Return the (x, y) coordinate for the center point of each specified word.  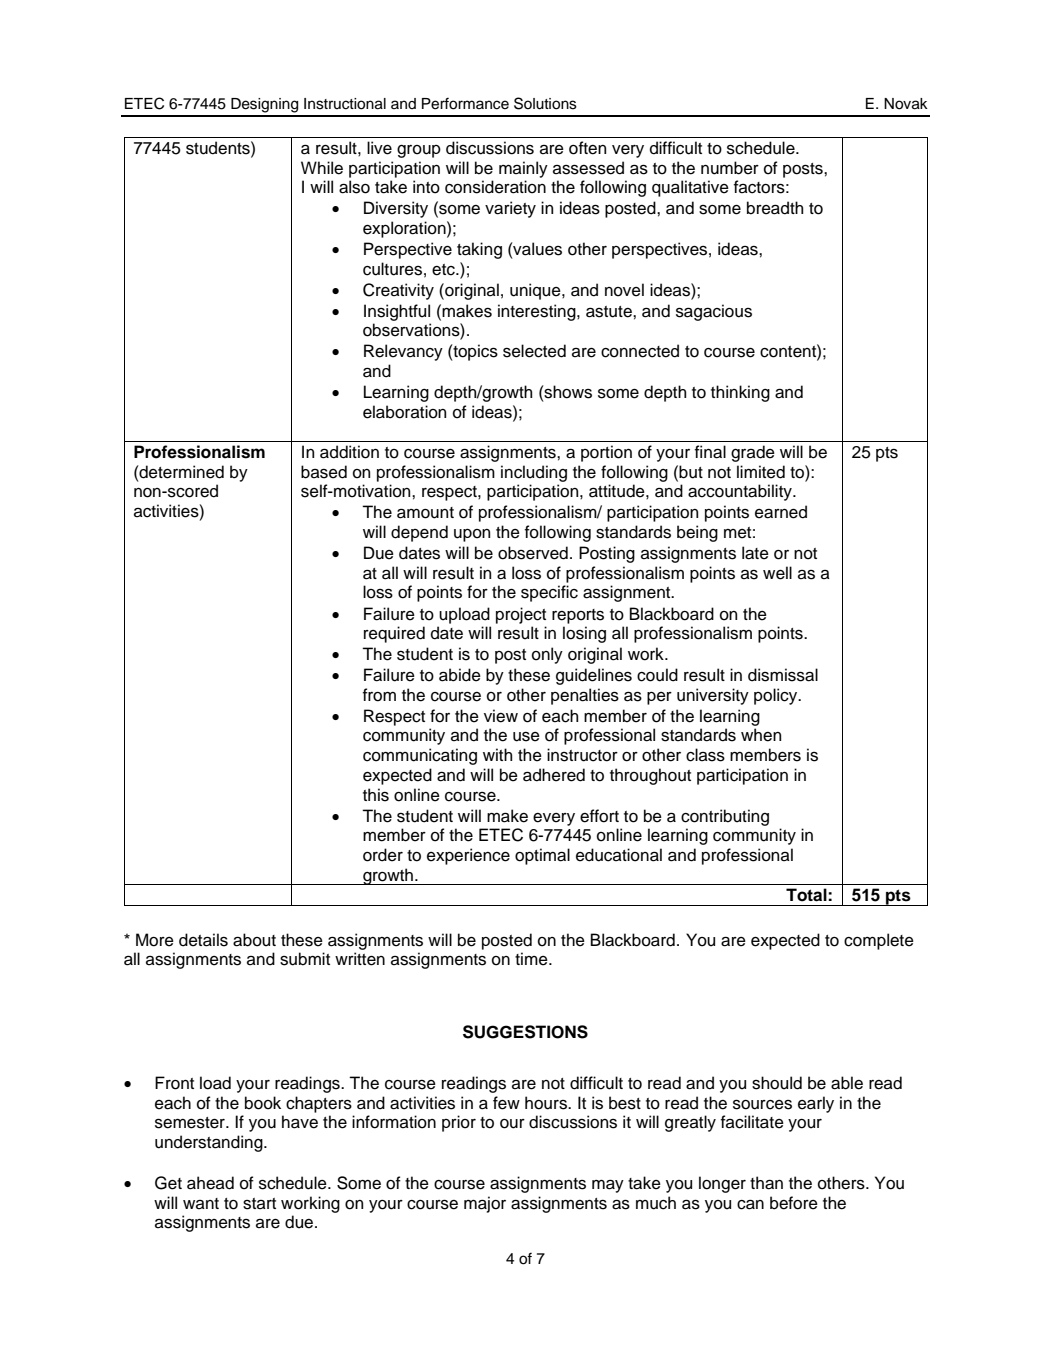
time (532, 959)
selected (534, 351)
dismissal (783, 675)
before (794, 1203)
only (547, 655)
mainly (523, 169)
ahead (210, 1183)
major (485, 1204)
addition (349, 452)
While (322, 168)
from (379, 695)
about (254, 940)
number (730, 168)
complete (879, 941)
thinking (740, 393)
